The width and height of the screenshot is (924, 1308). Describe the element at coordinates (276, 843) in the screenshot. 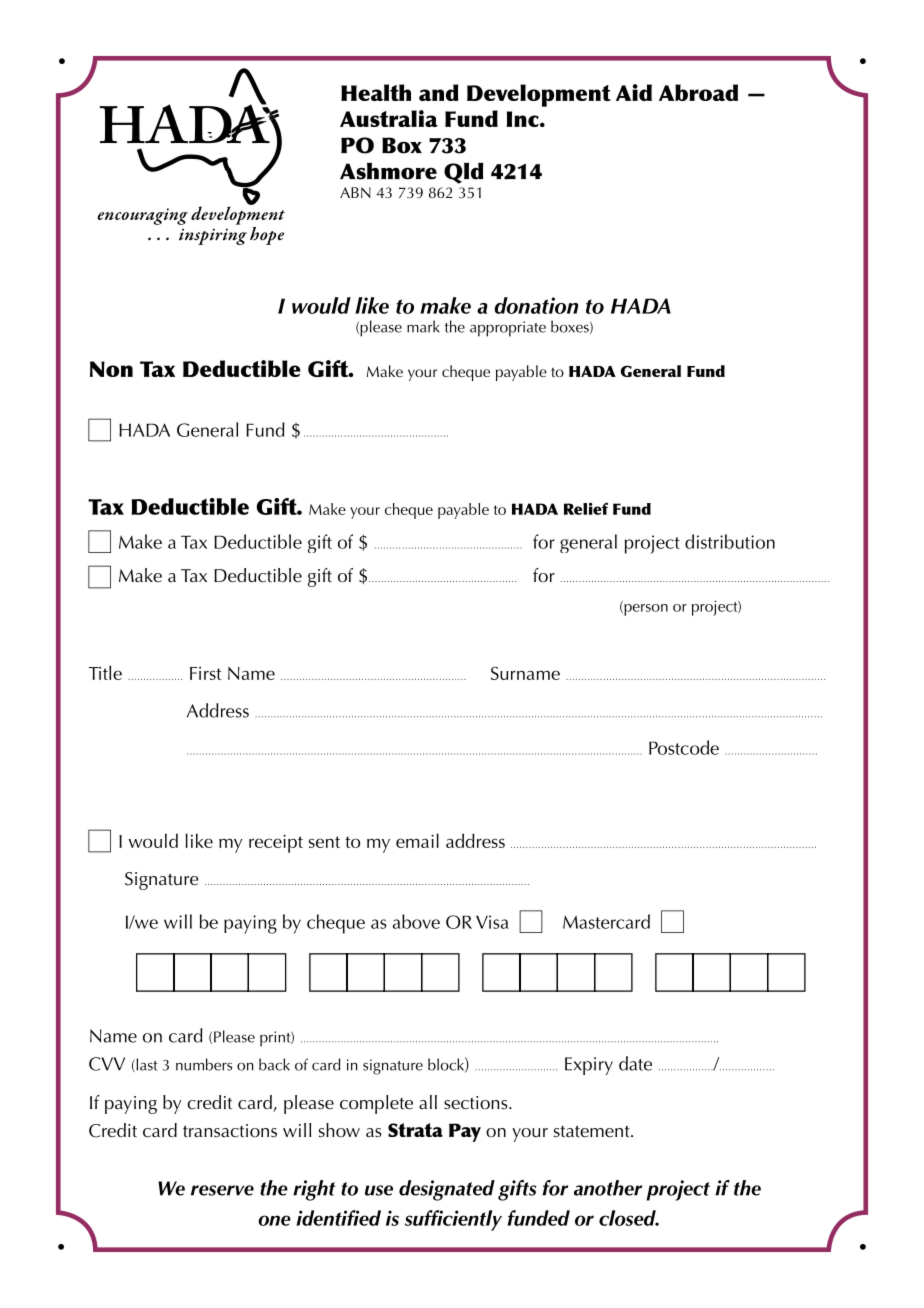

I see `receipt` at that location.
